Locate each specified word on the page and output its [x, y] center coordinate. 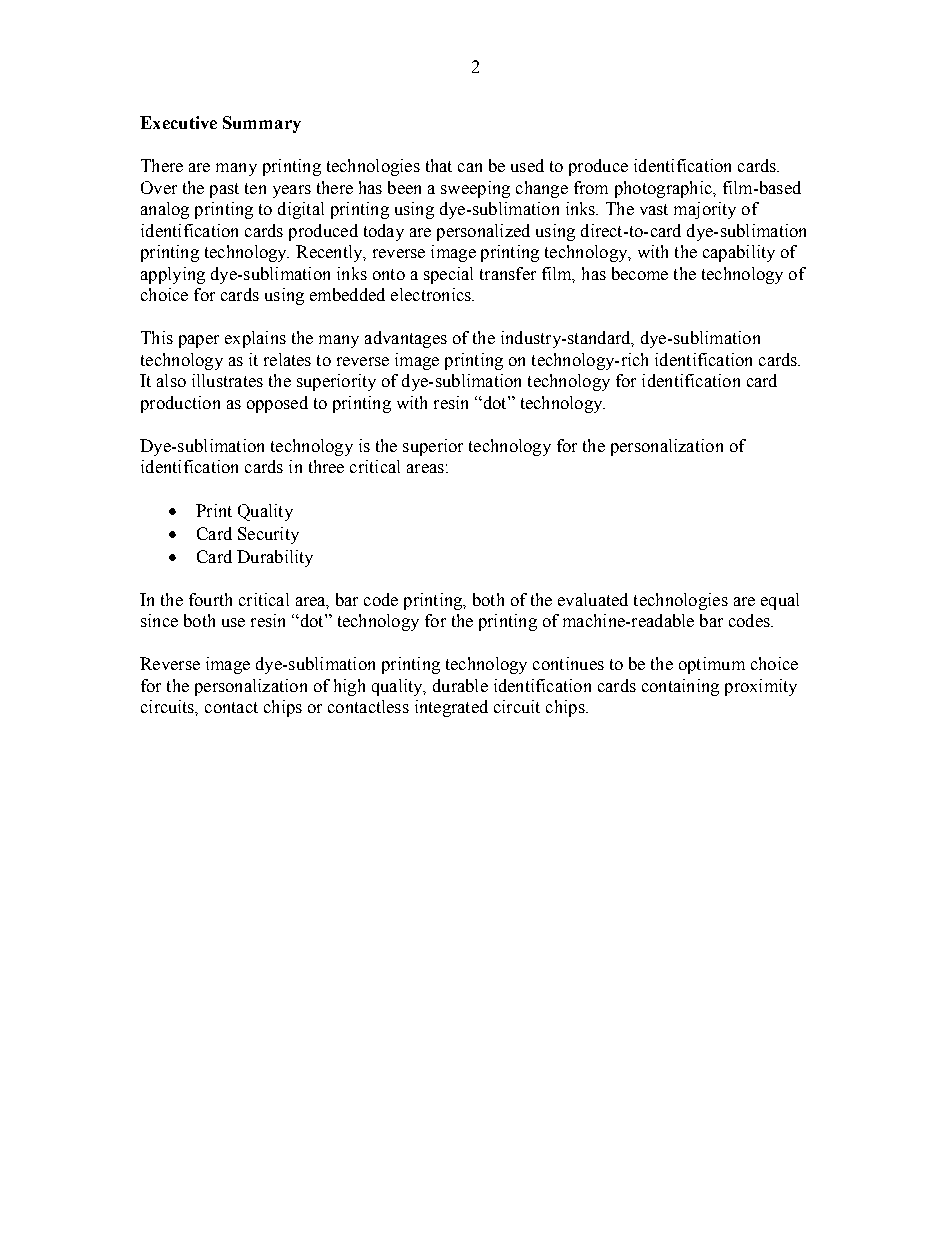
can [470, 167]
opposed [277, 404]
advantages [406, 339]
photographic [664, 189]
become [640, 273]
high [349, 687]
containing [680, 687]
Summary [262, 124]
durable [460, 685]
